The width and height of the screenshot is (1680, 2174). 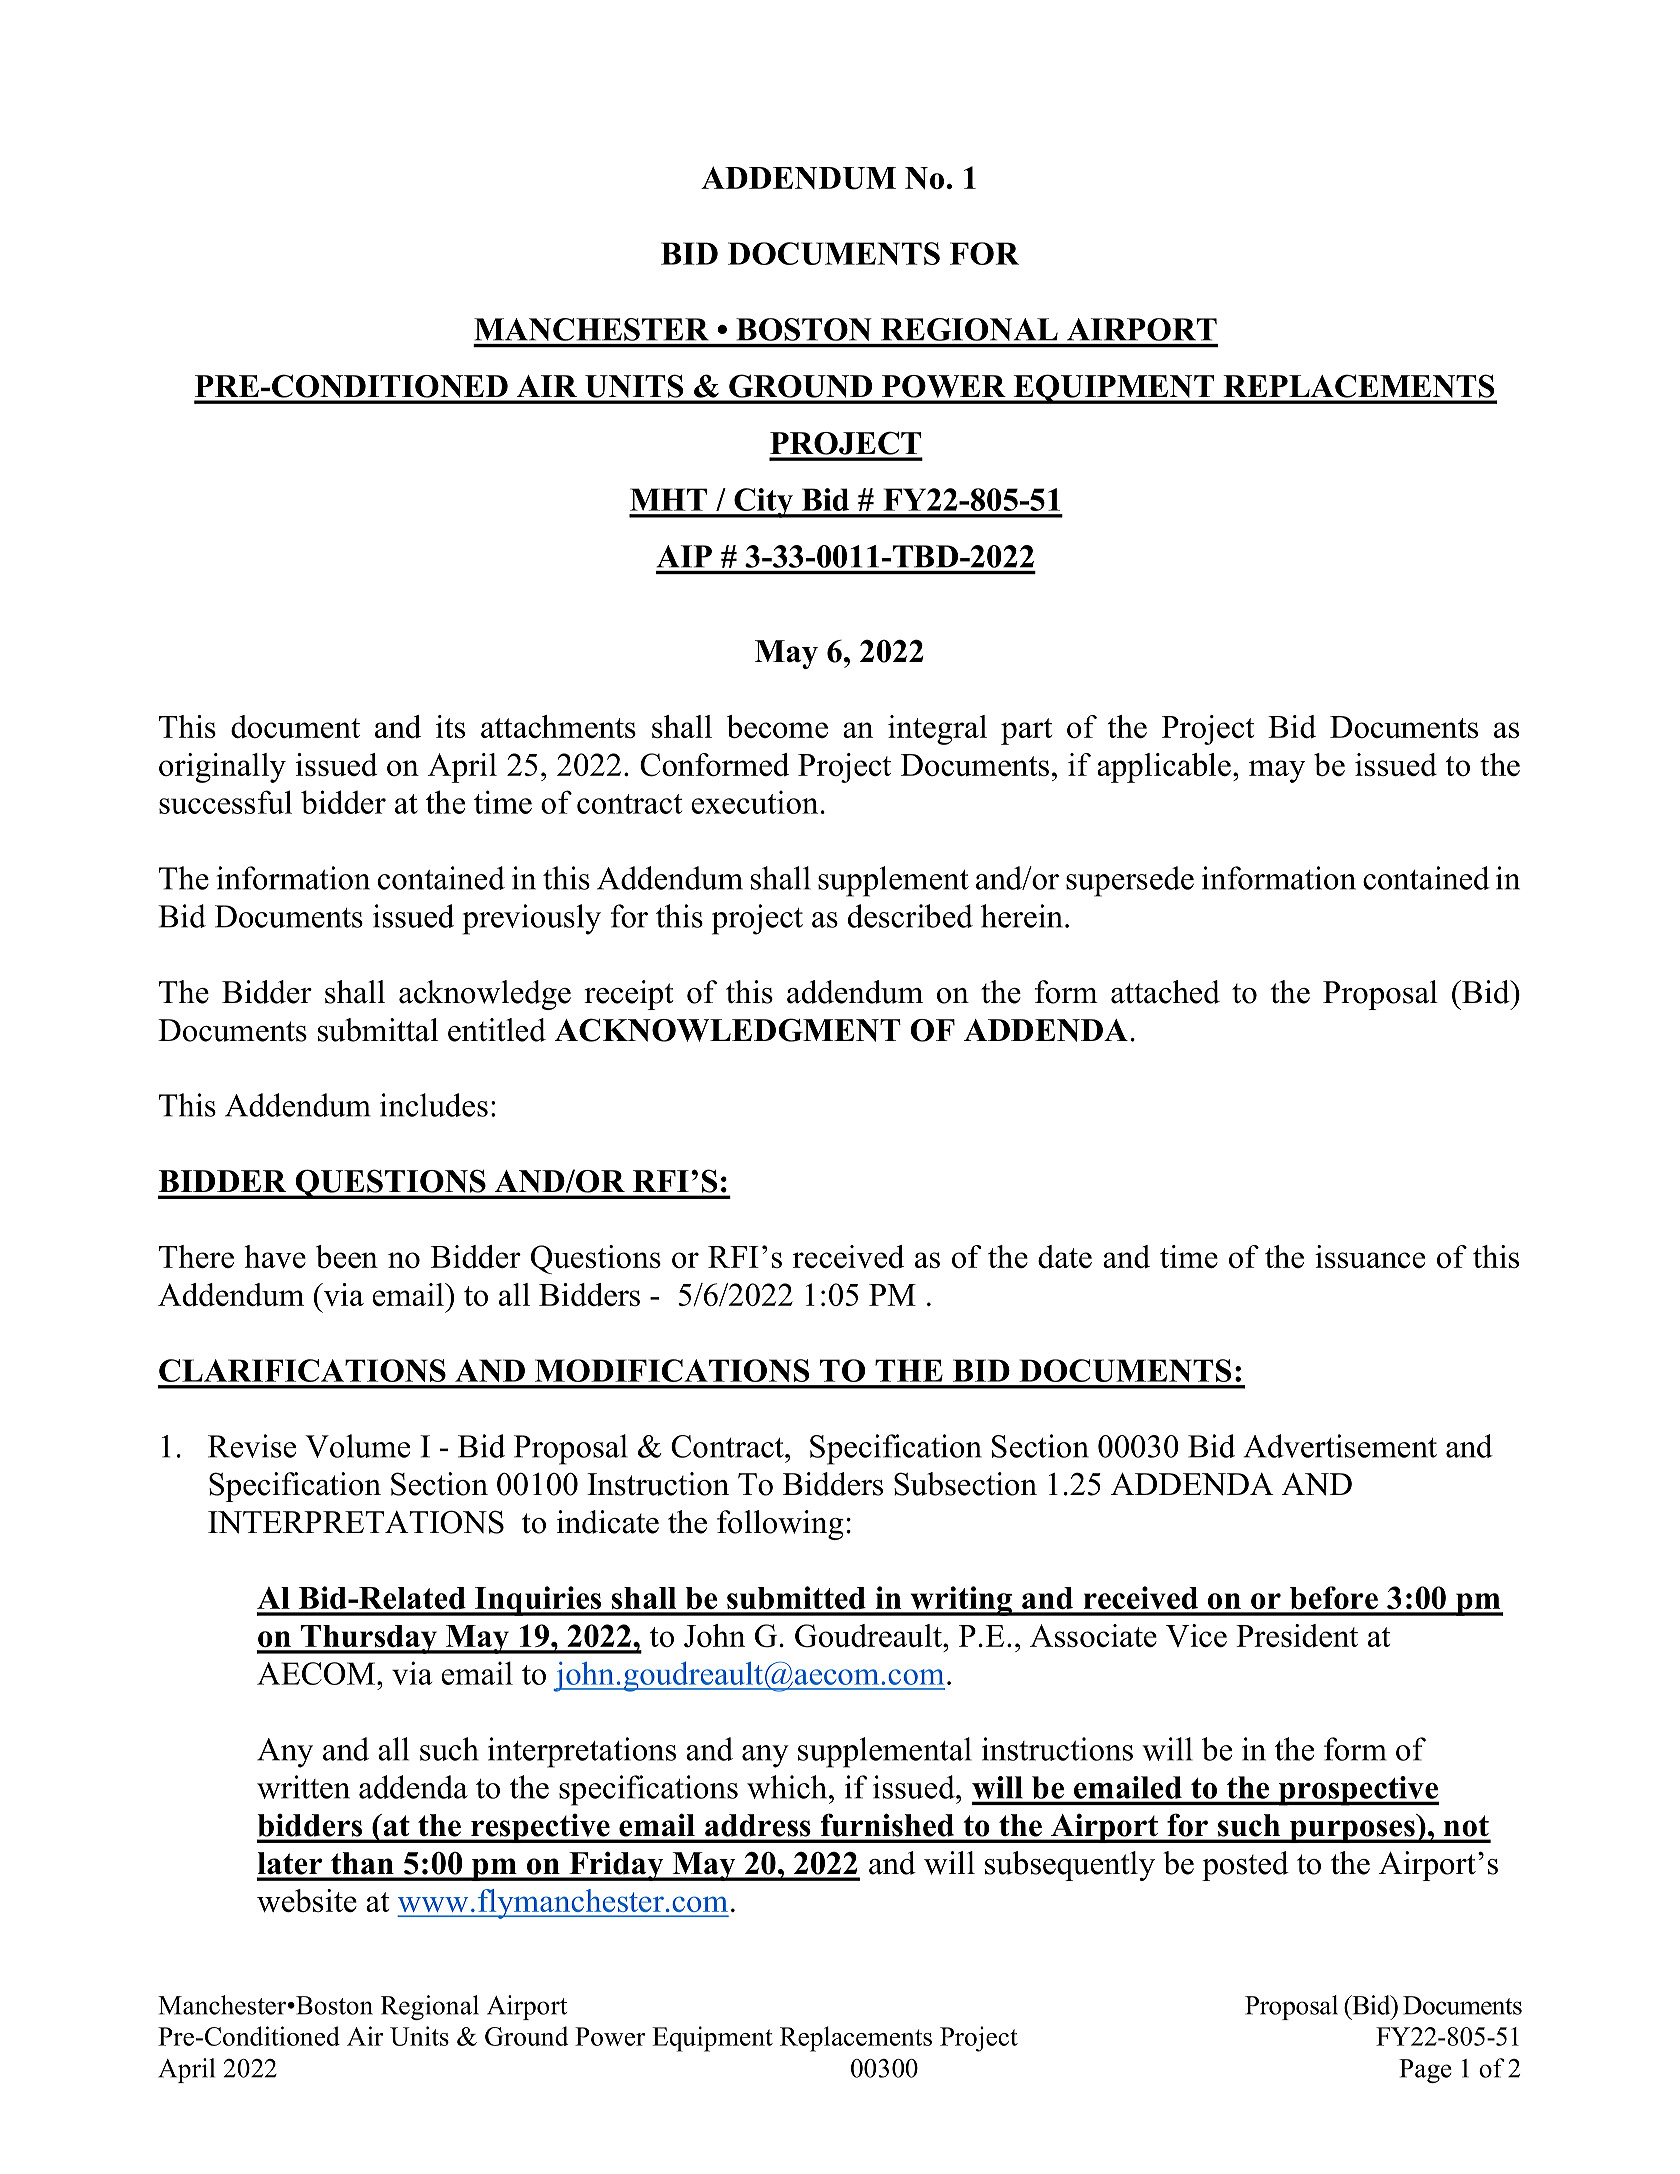 What do you see at coordinates (961, 1601) in the screenshot?
I see `writing` at bounding box center [961, 1601].
